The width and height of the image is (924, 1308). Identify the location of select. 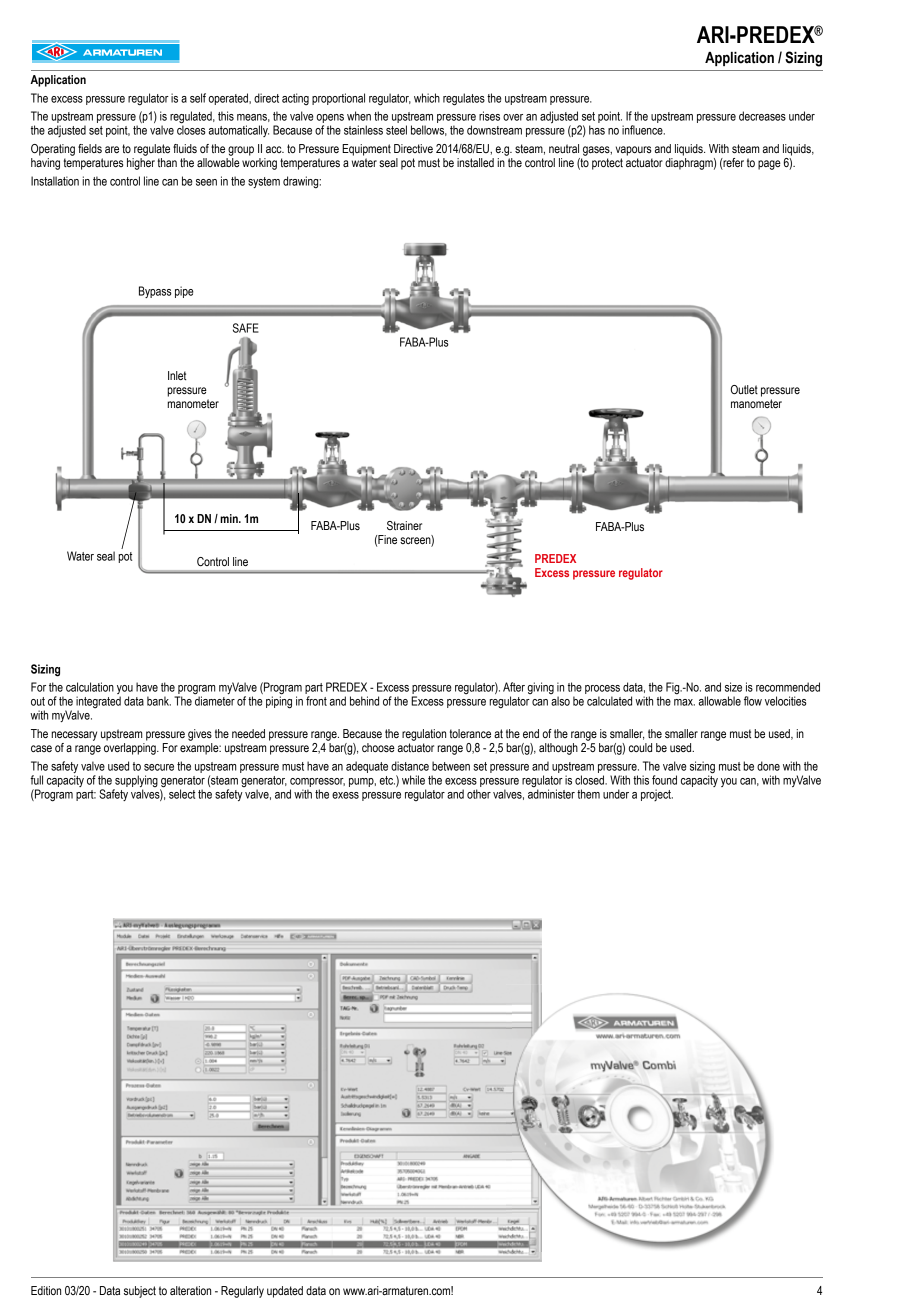
(182, 794).
